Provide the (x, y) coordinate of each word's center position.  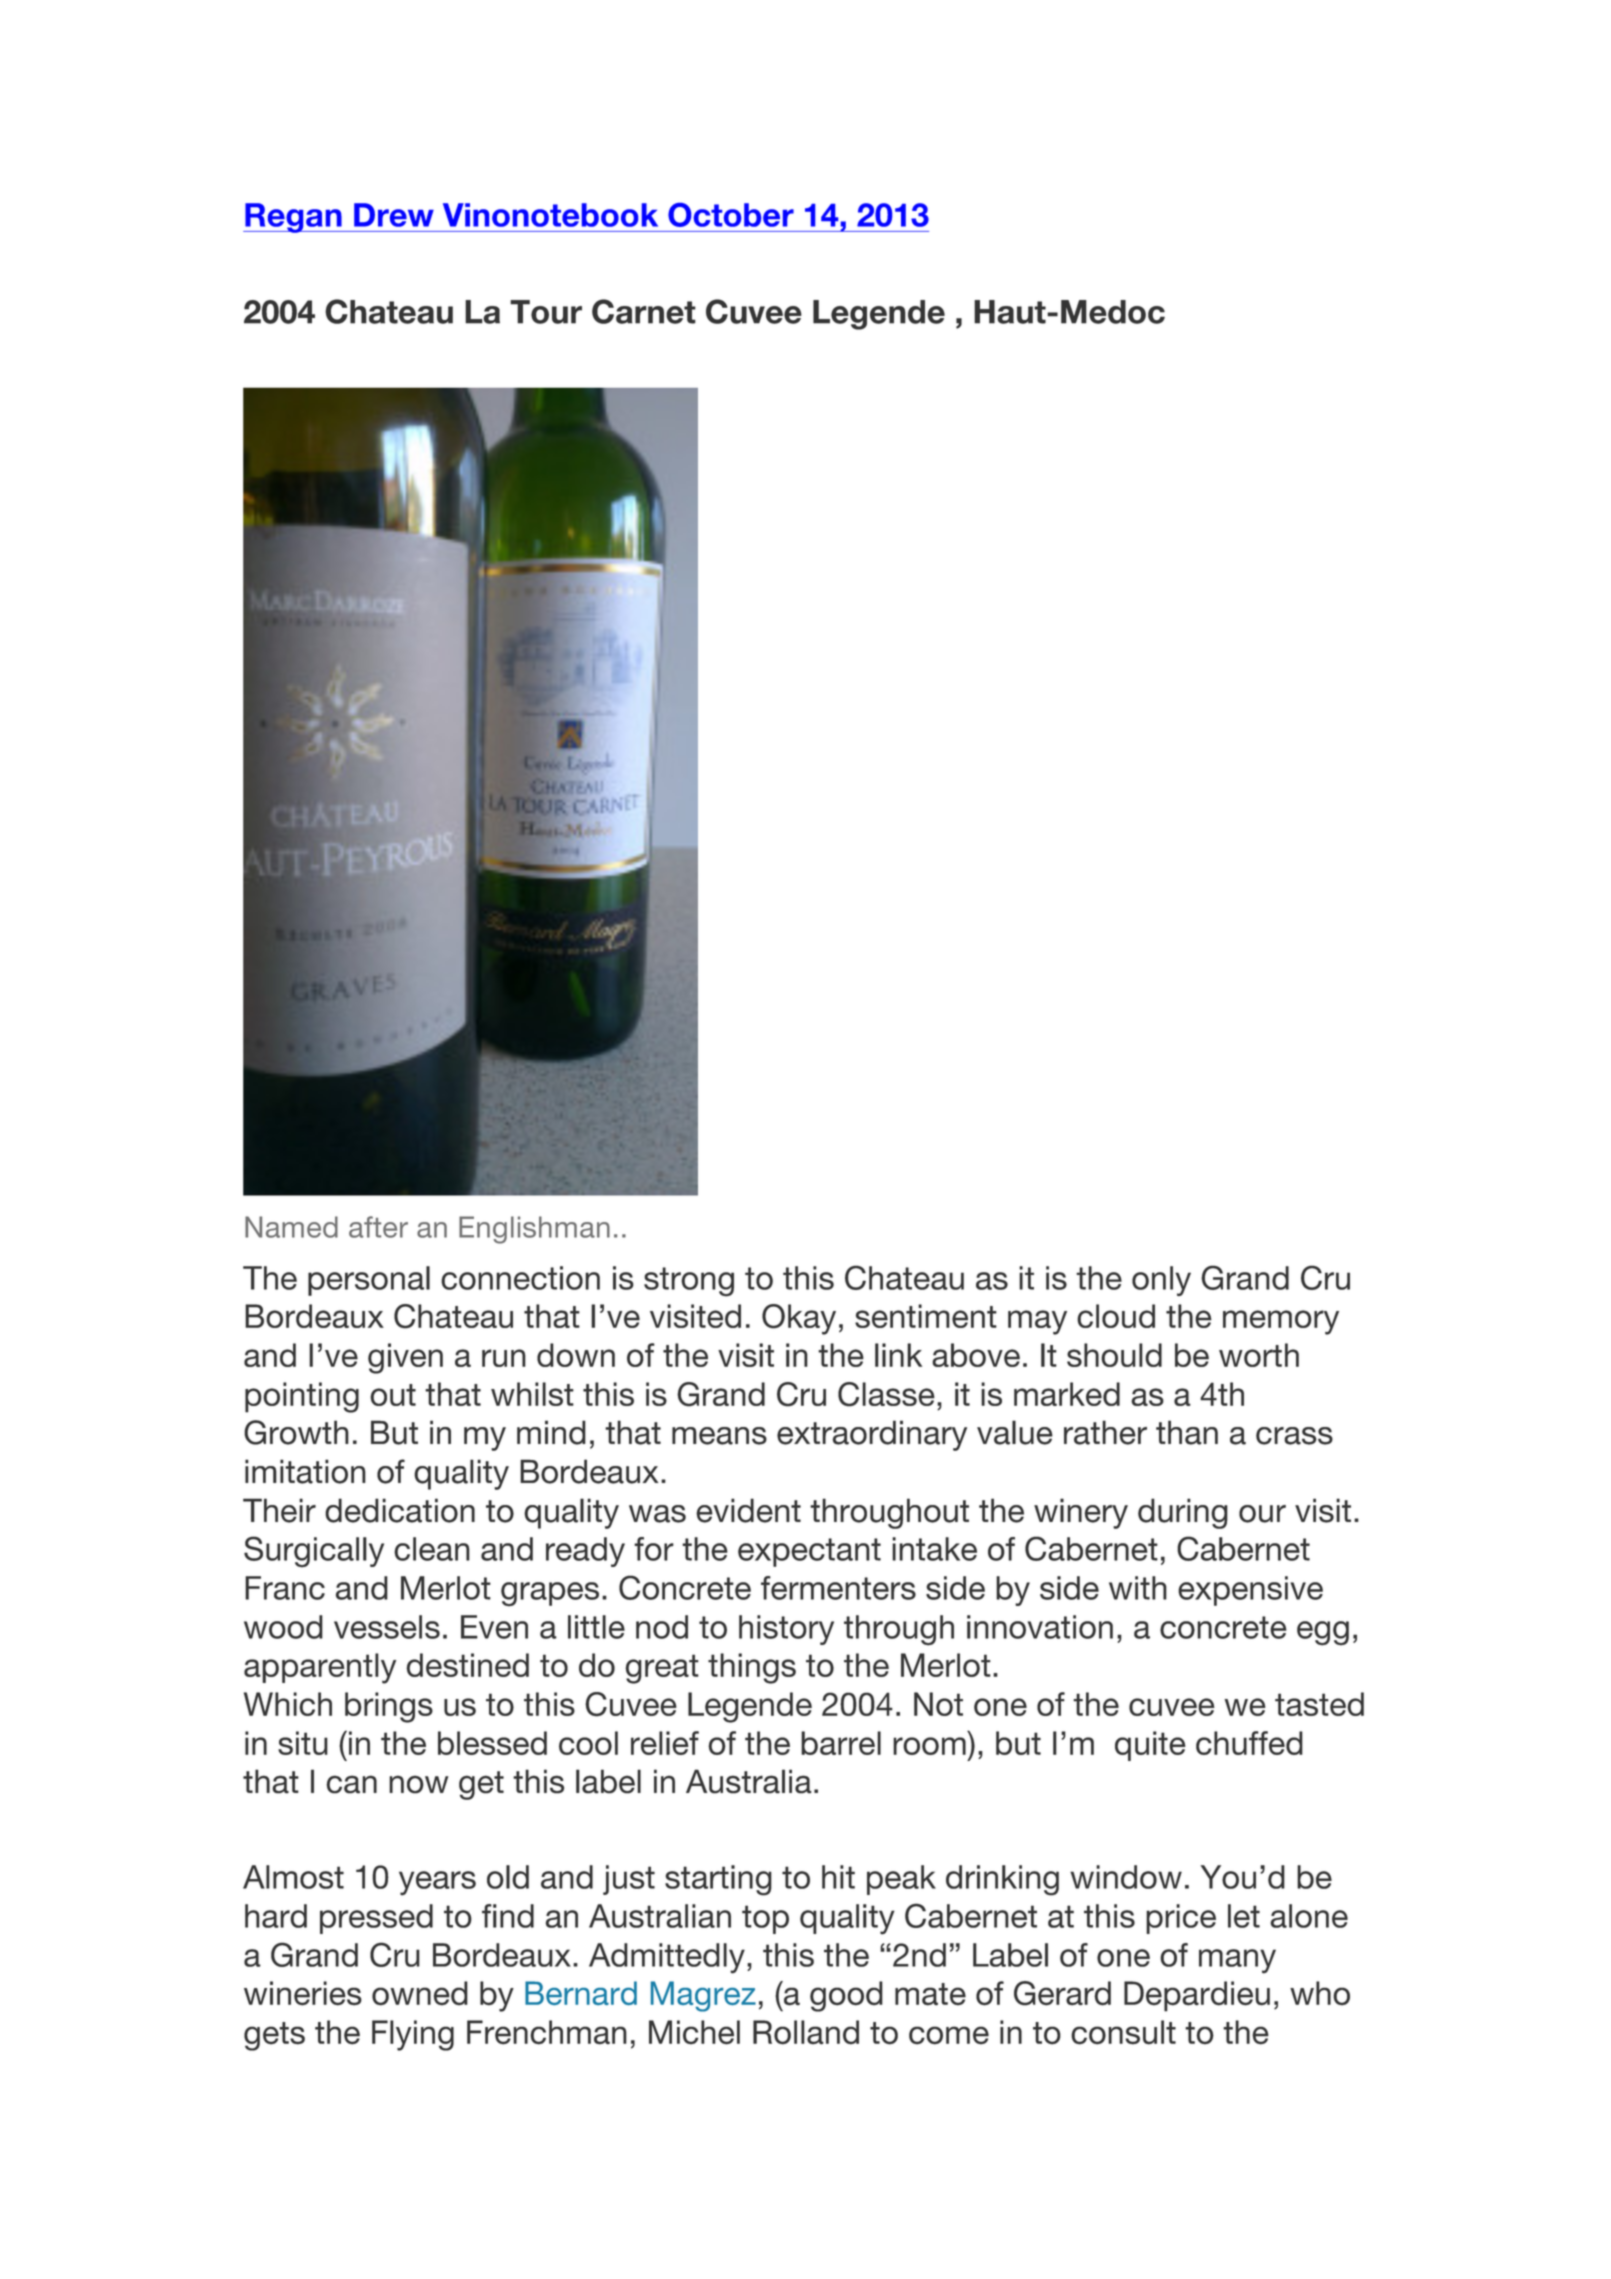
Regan (293, 218)
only (1161, 1281)
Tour (546, 312)
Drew (394, 215)
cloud (1116, 1316)
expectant (809, 1552)
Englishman (534, 1230)
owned (420, 1993)
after (378, 1227)
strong (689, 1282)
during (1183, 1513)
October (731, 215)
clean (432, 1549)
